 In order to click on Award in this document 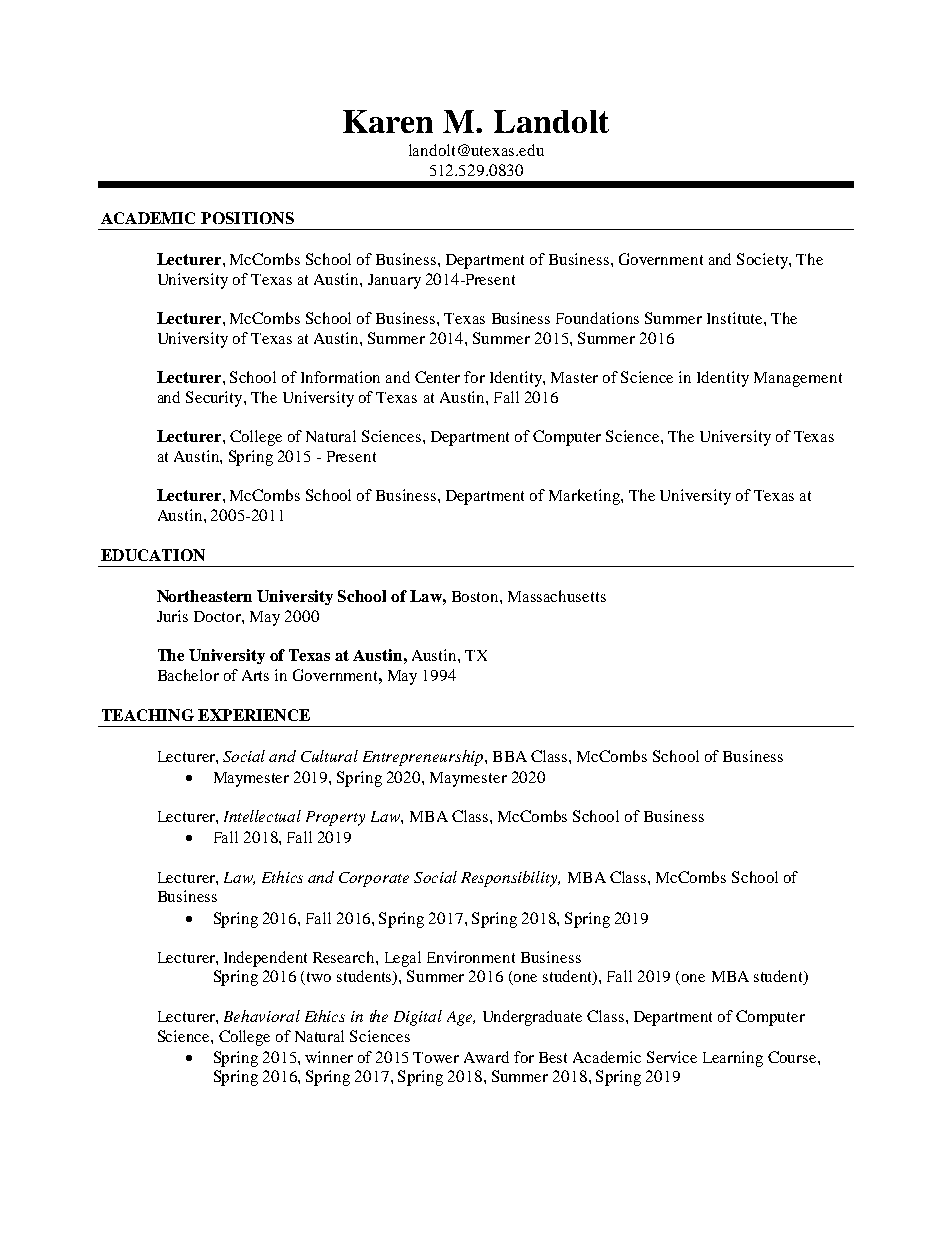, I will do `click(486, 1057)`.
